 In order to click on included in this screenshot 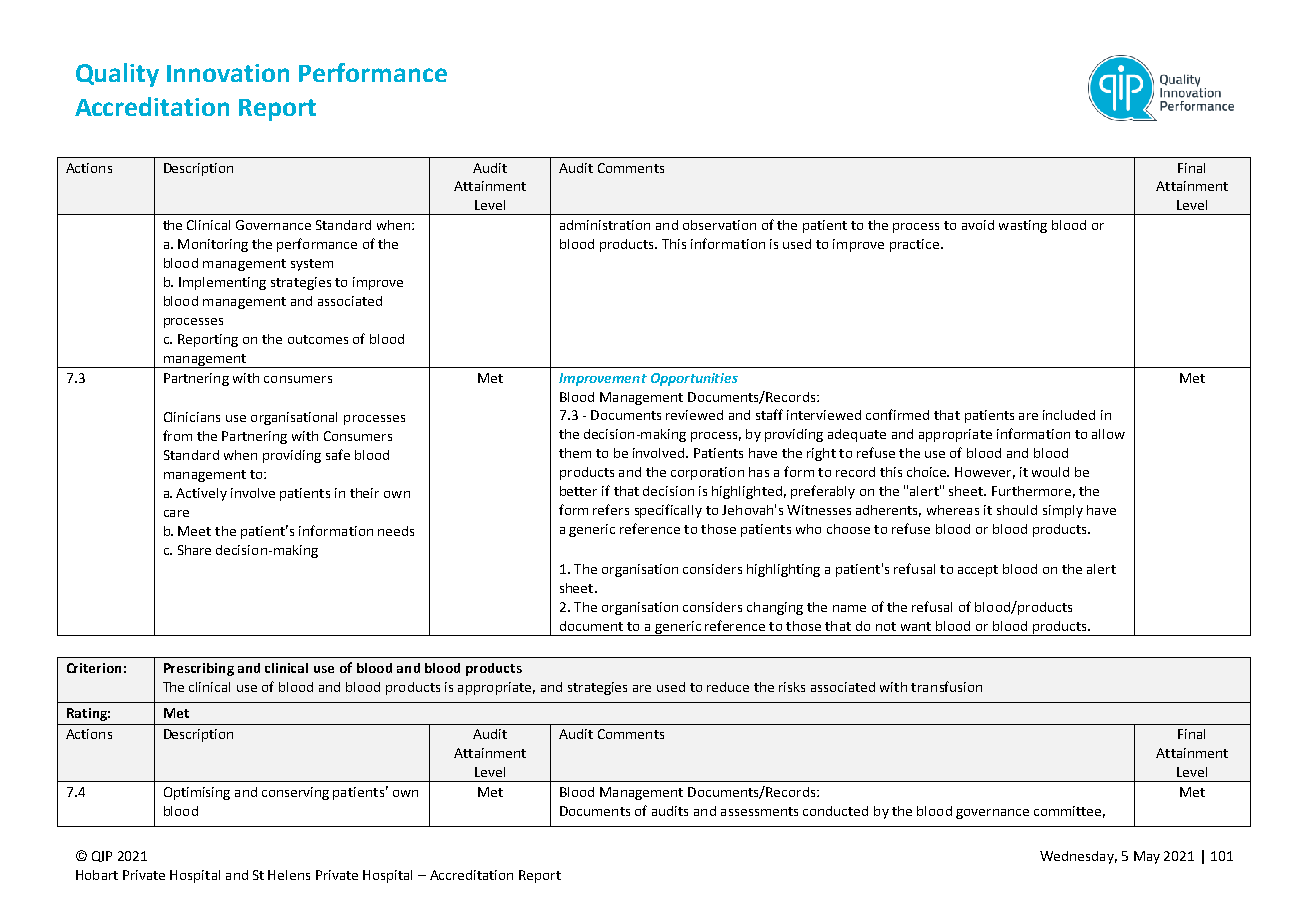, I will do `click(1069, 415)`.
